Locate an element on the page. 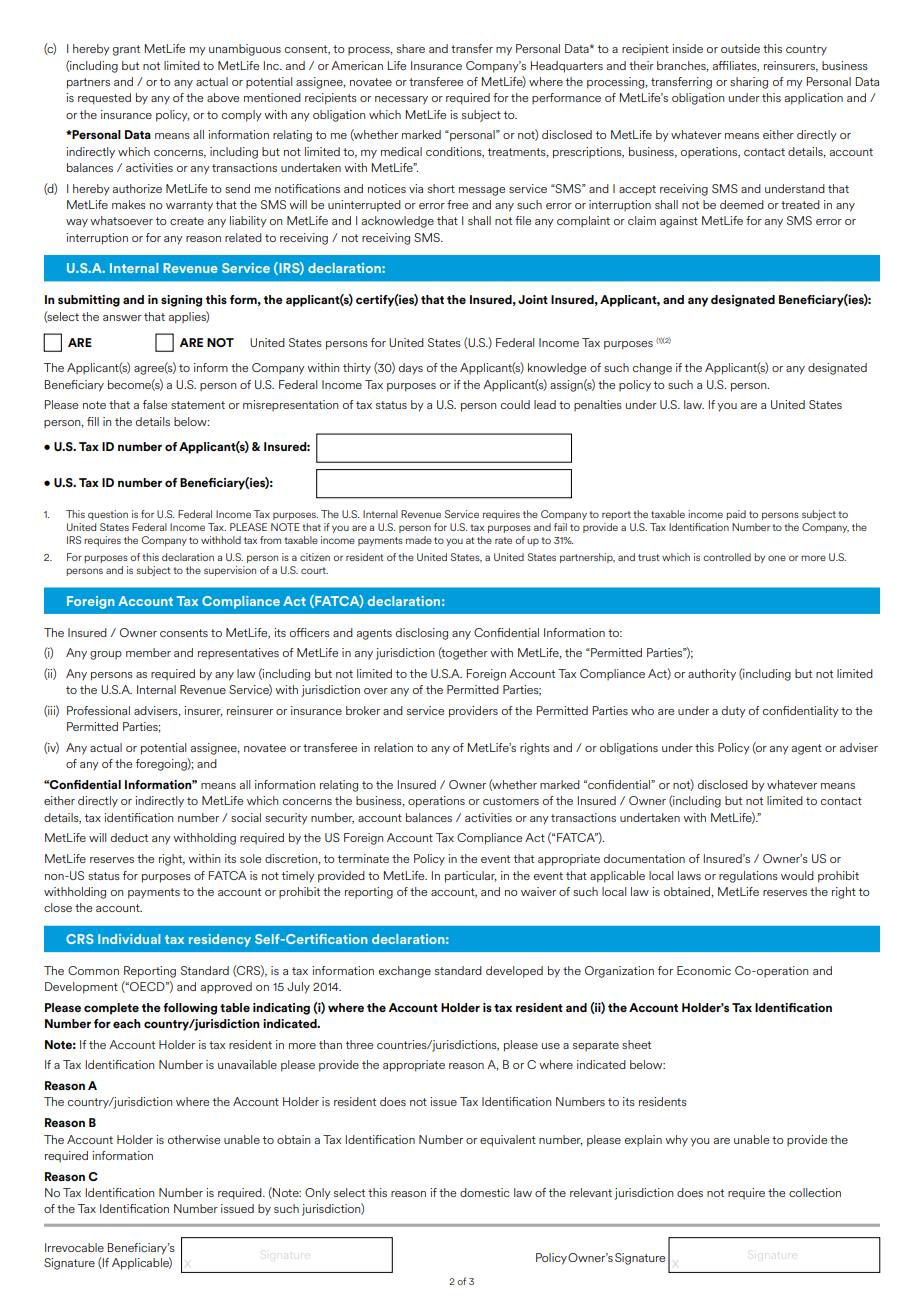  disclosing is located at coordinates (422, 634).
